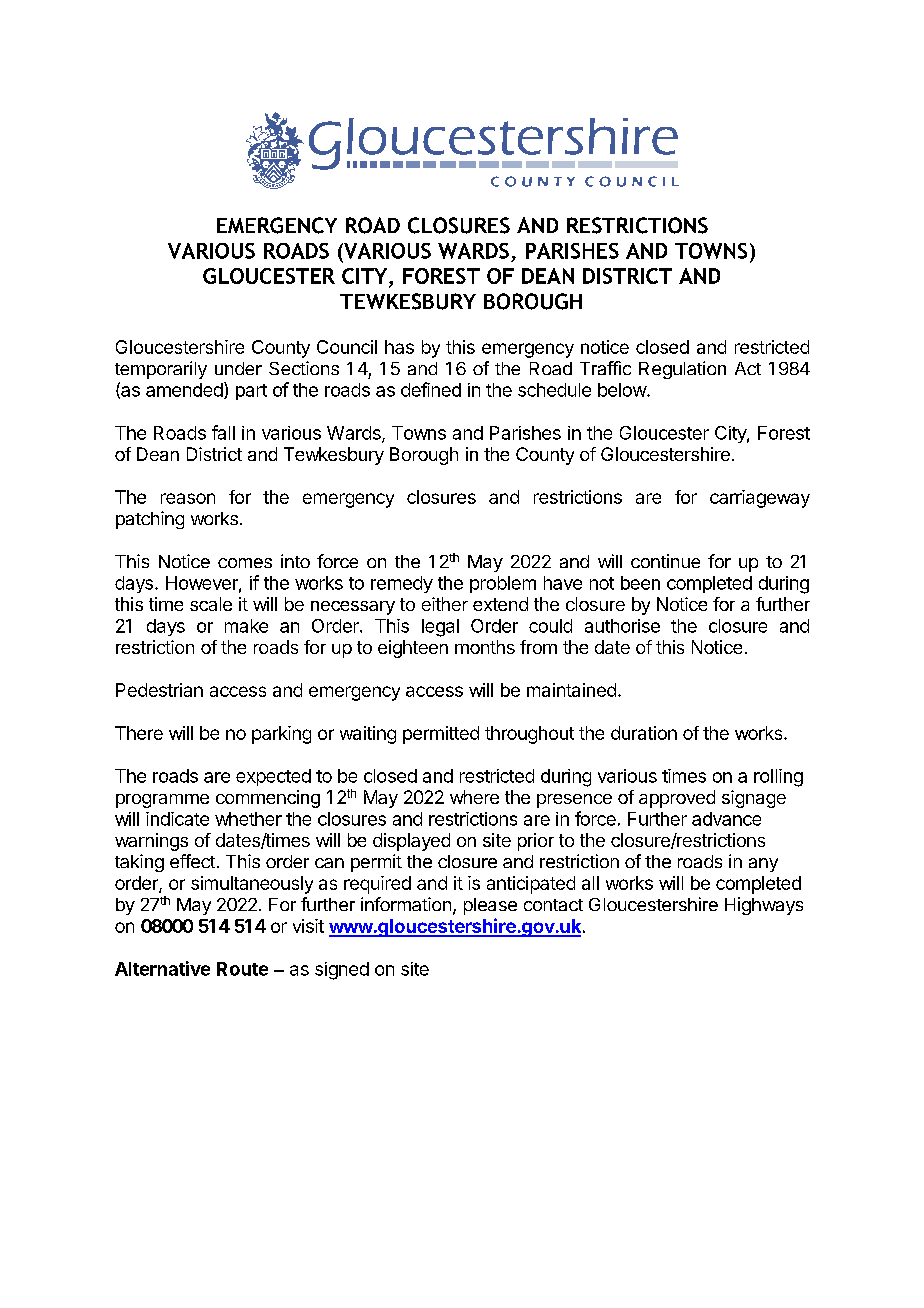 The width and height of the screenshot is (924, 1308). Describe the element at coordinates (431, 389) in the screenshot. I see `defined` at that location.
